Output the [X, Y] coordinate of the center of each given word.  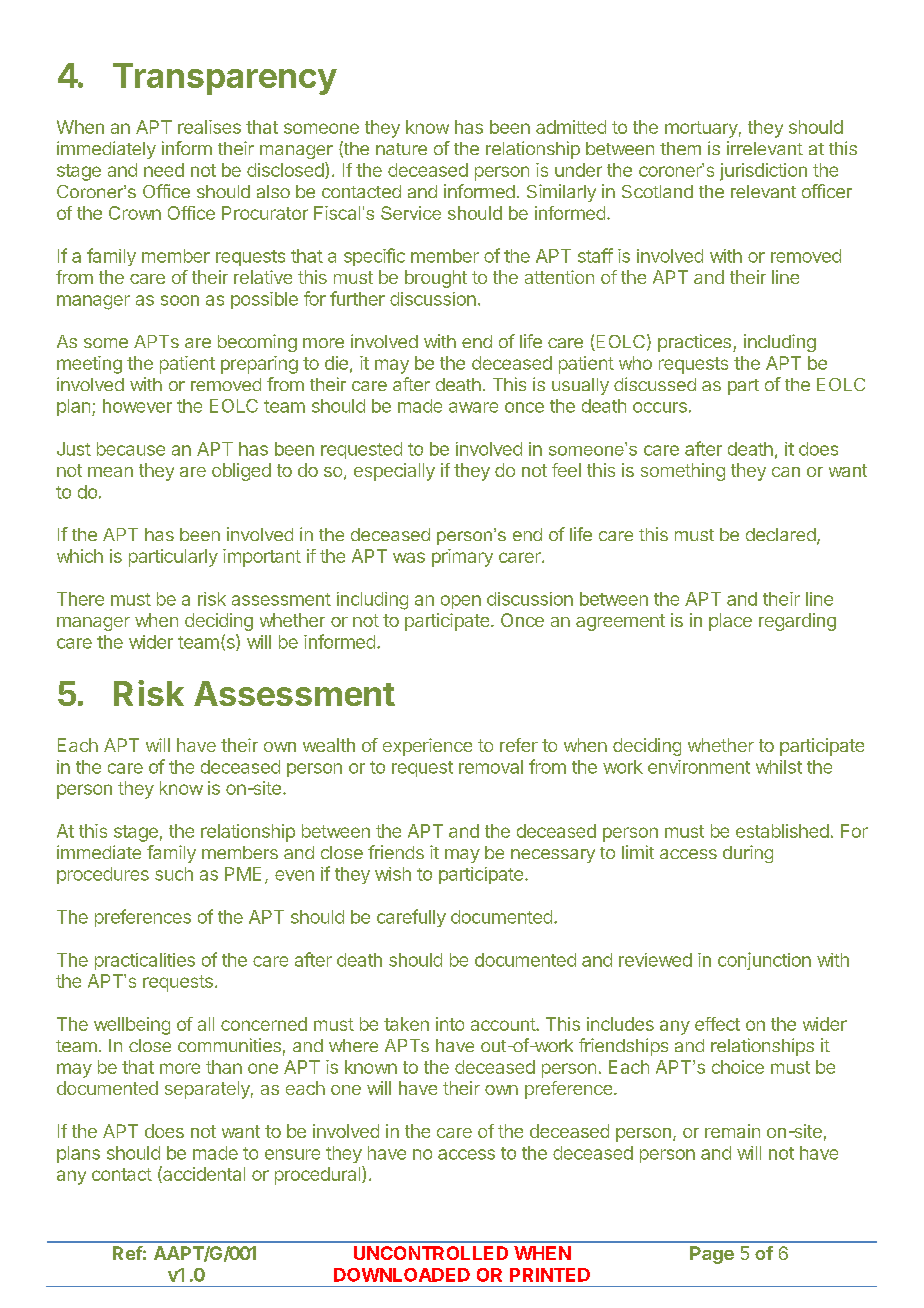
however [137, 406]
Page [712, 1255]
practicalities [145, 961]
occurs [660, 407]
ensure [292, 1154]
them [680, 148]
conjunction [764, 961]
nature [401, 149]
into [450, 1024]
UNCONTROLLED [431, 1253]
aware [473, 407]
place [730, 622]
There [80, 599]
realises [209, 127]
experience [427, 747]
